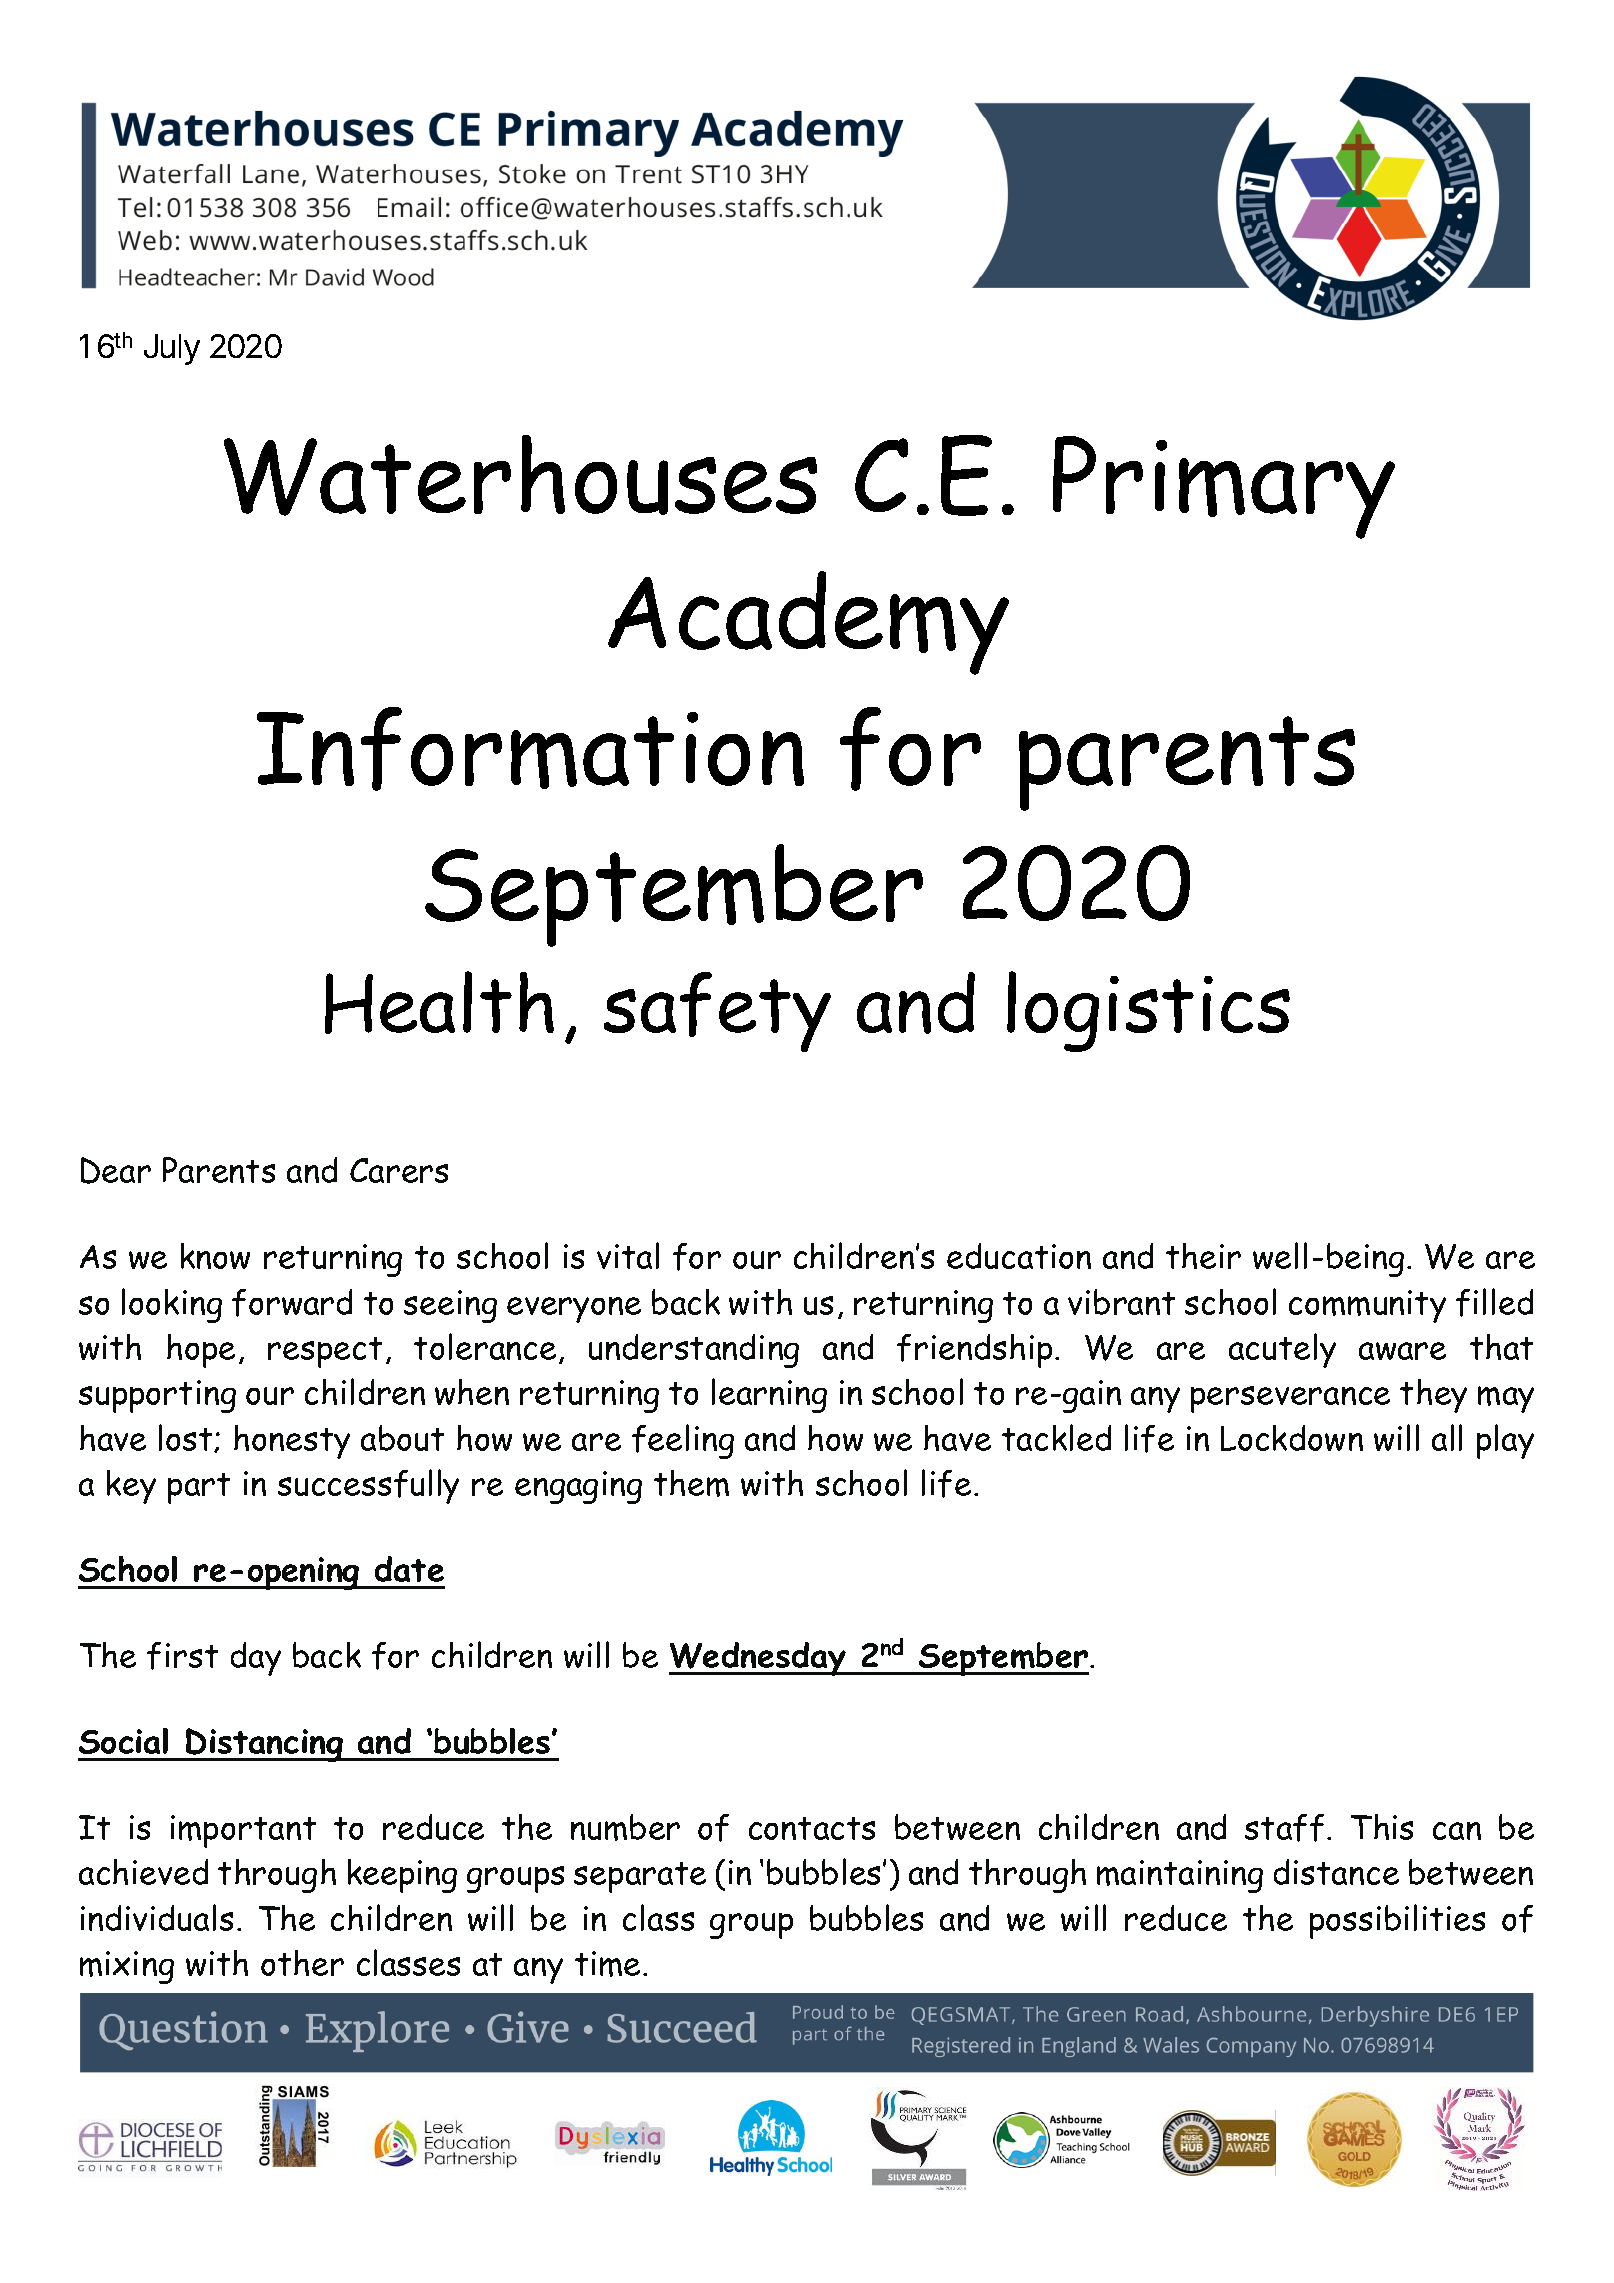 The image size is (1614, 2283). I want to click on Carers, so click(399, 1170).
